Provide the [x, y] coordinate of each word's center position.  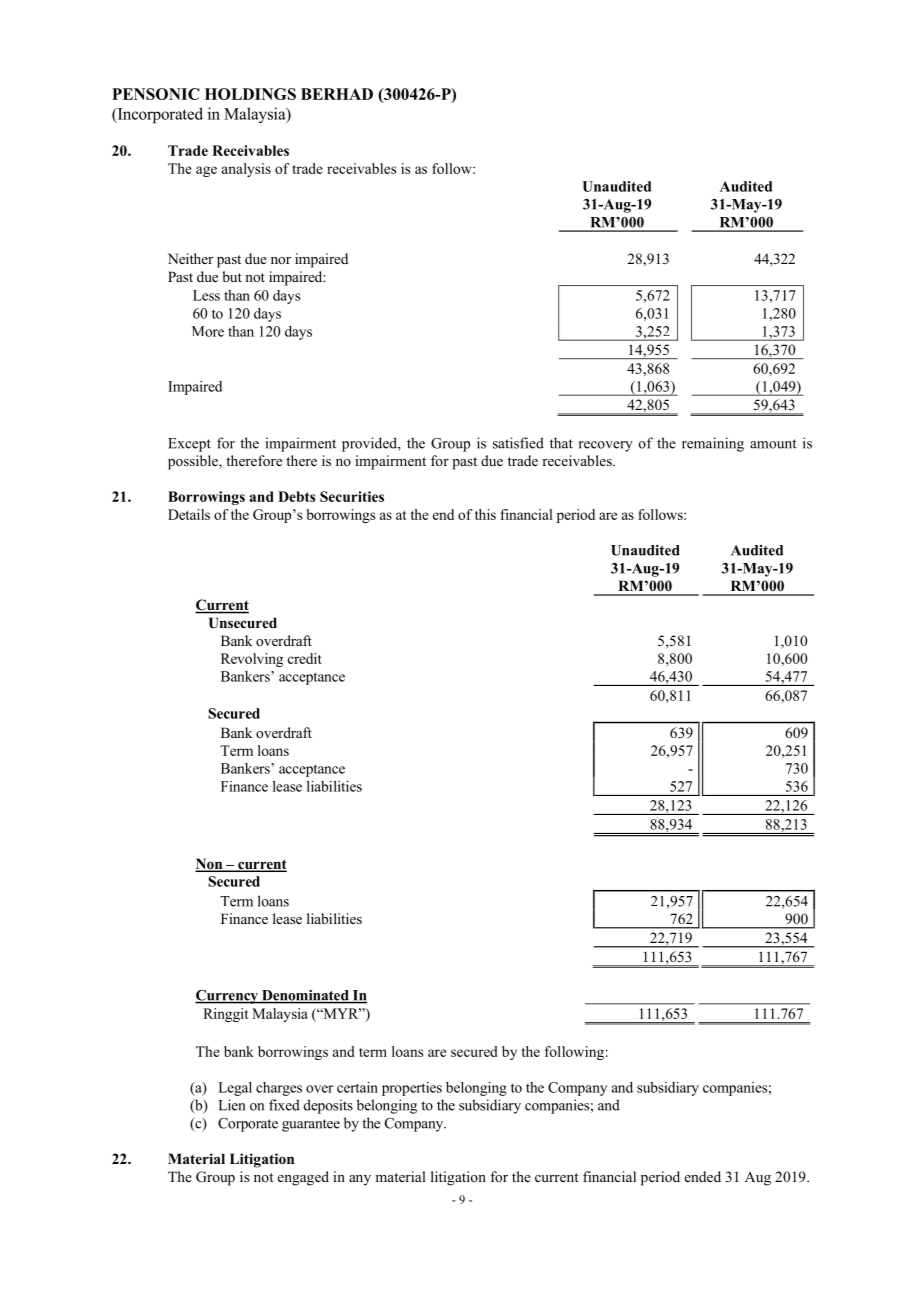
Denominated [305, 996]
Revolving [252, 660]
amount [773, 444]
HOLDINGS [250, 94]
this [485, 514]
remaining [713, 444]
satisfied [518, 443]
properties [412, 1089]
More [208, 331]
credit [305, 658]
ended [703, 1176]
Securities [352, 496]
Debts [296, 496]
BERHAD [337, 94]
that [561, 443]
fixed [284, 1105]
